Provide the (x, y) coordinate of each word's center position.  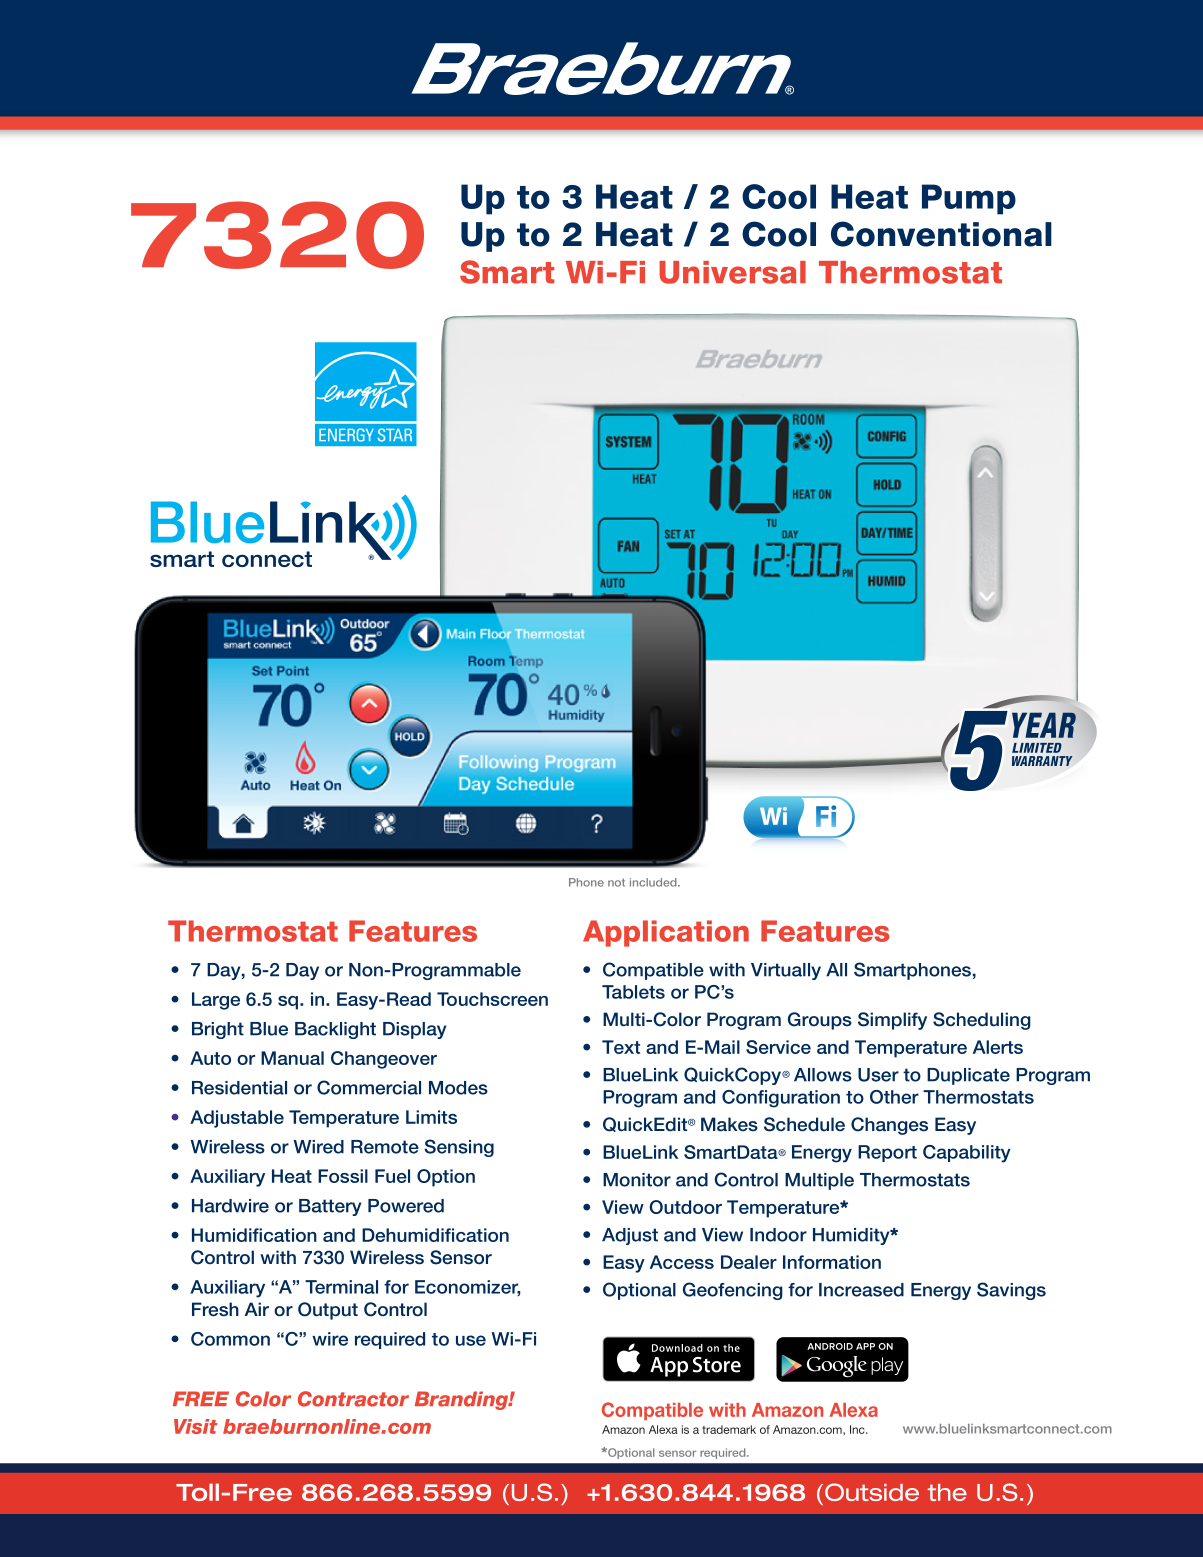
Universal (732, 272)
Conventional (941, 234)
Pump (969, 199)
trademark (729, 1429)
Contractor (353, 1399)
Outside (872, 1492)
